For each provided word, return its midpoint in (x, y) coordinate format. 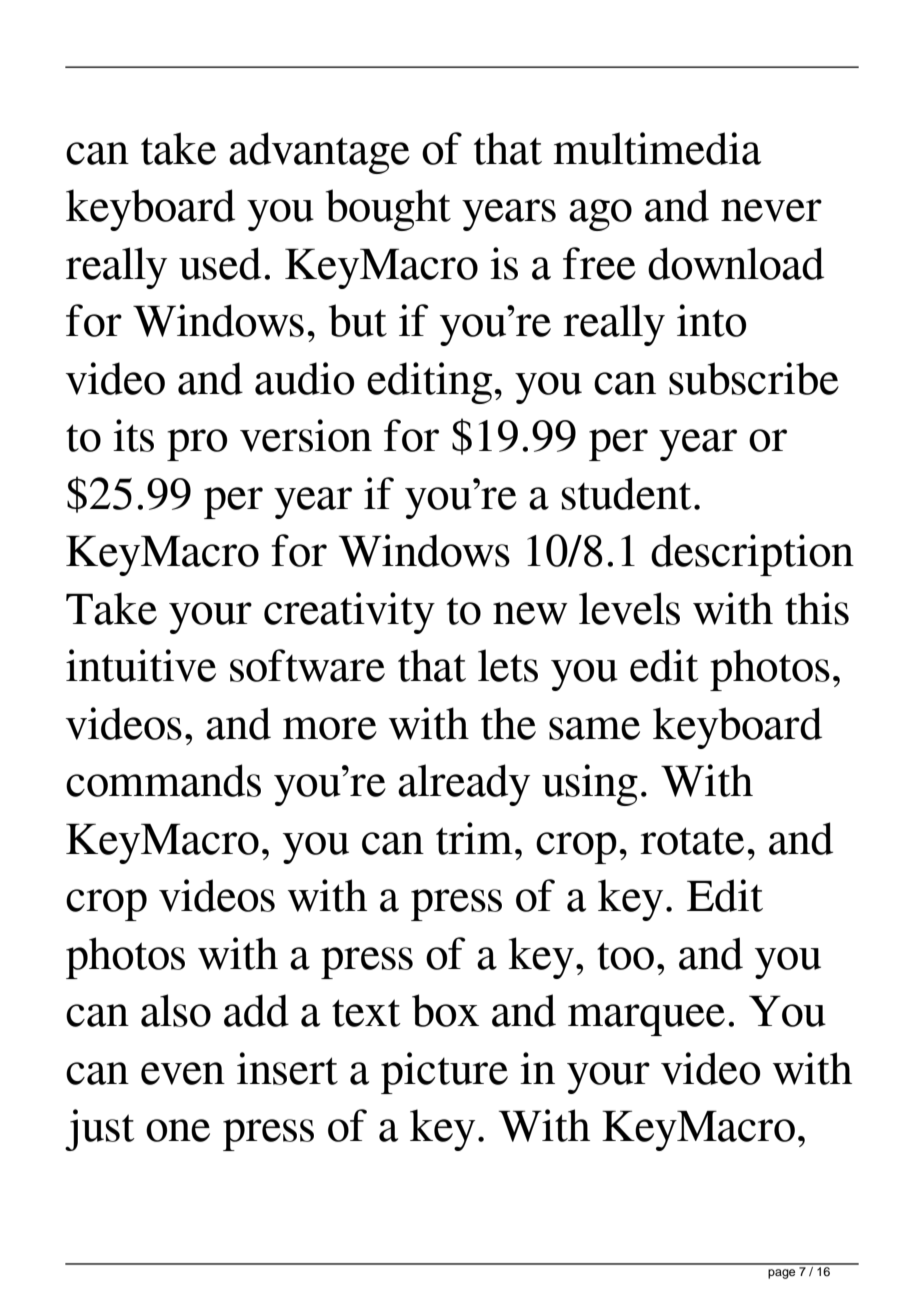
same (594, 728)
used (220, 263)
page (781, 1274)
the (508, 723)
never (771, 210)
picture (444, 1073)
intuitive (141, 665)
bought (388, 210)
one (178, 1130)
